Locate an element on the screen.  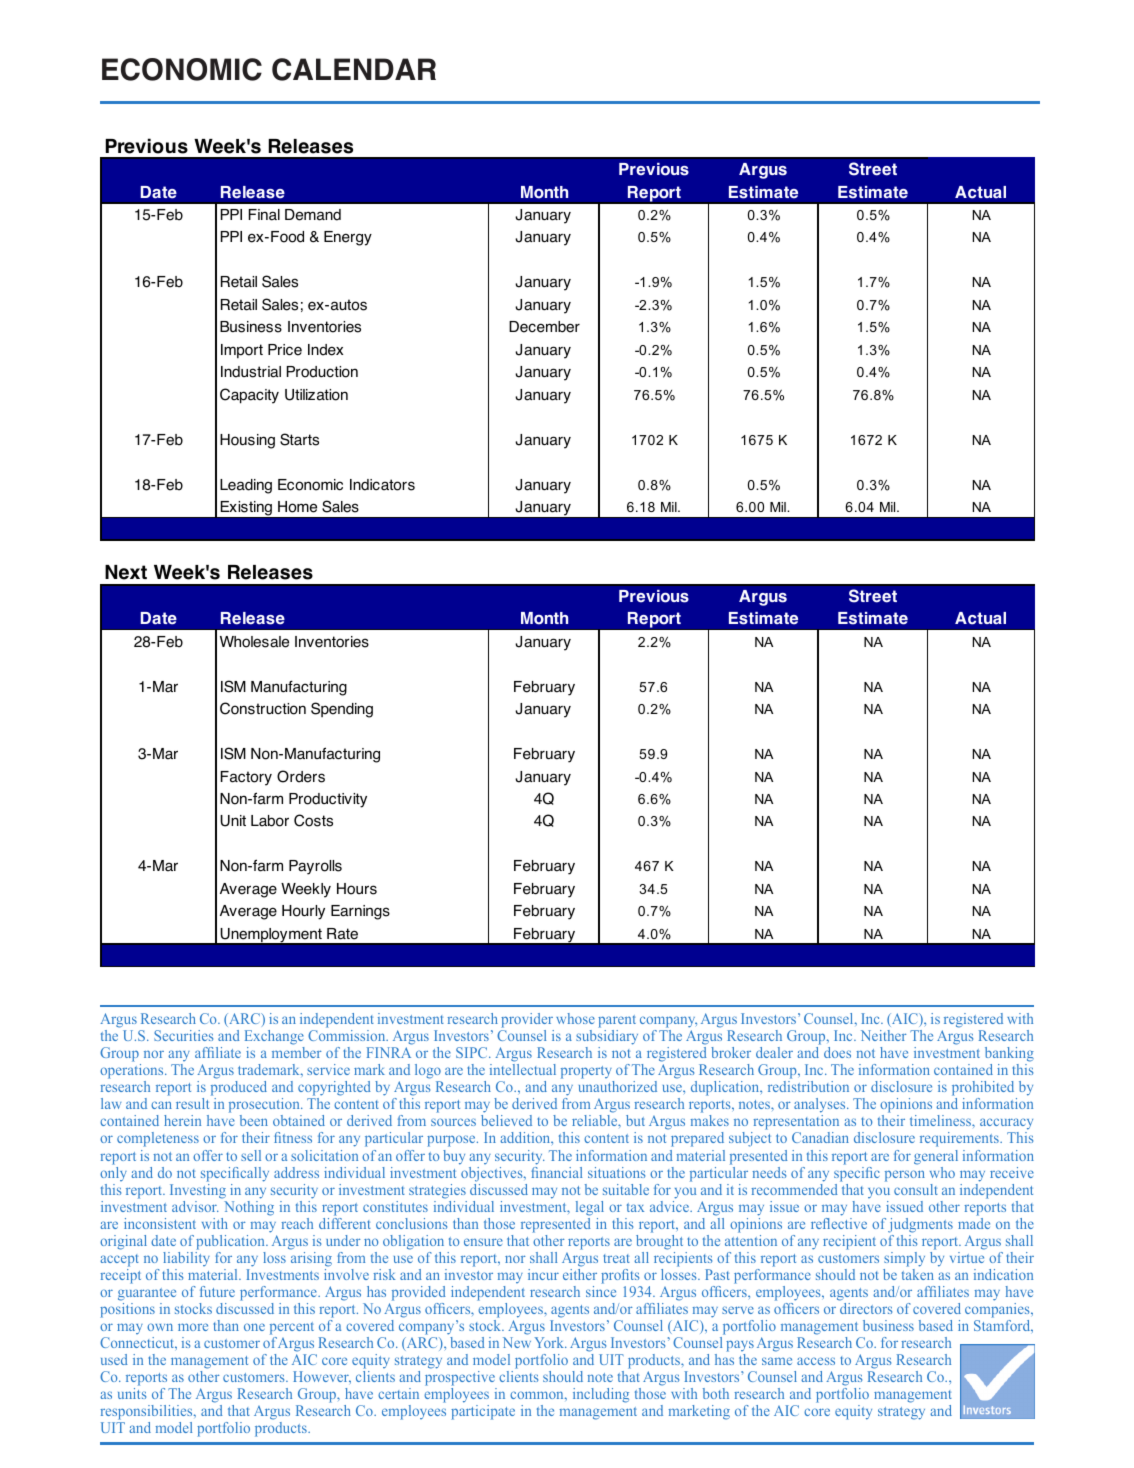
December is located at coordinates (544, 327).
